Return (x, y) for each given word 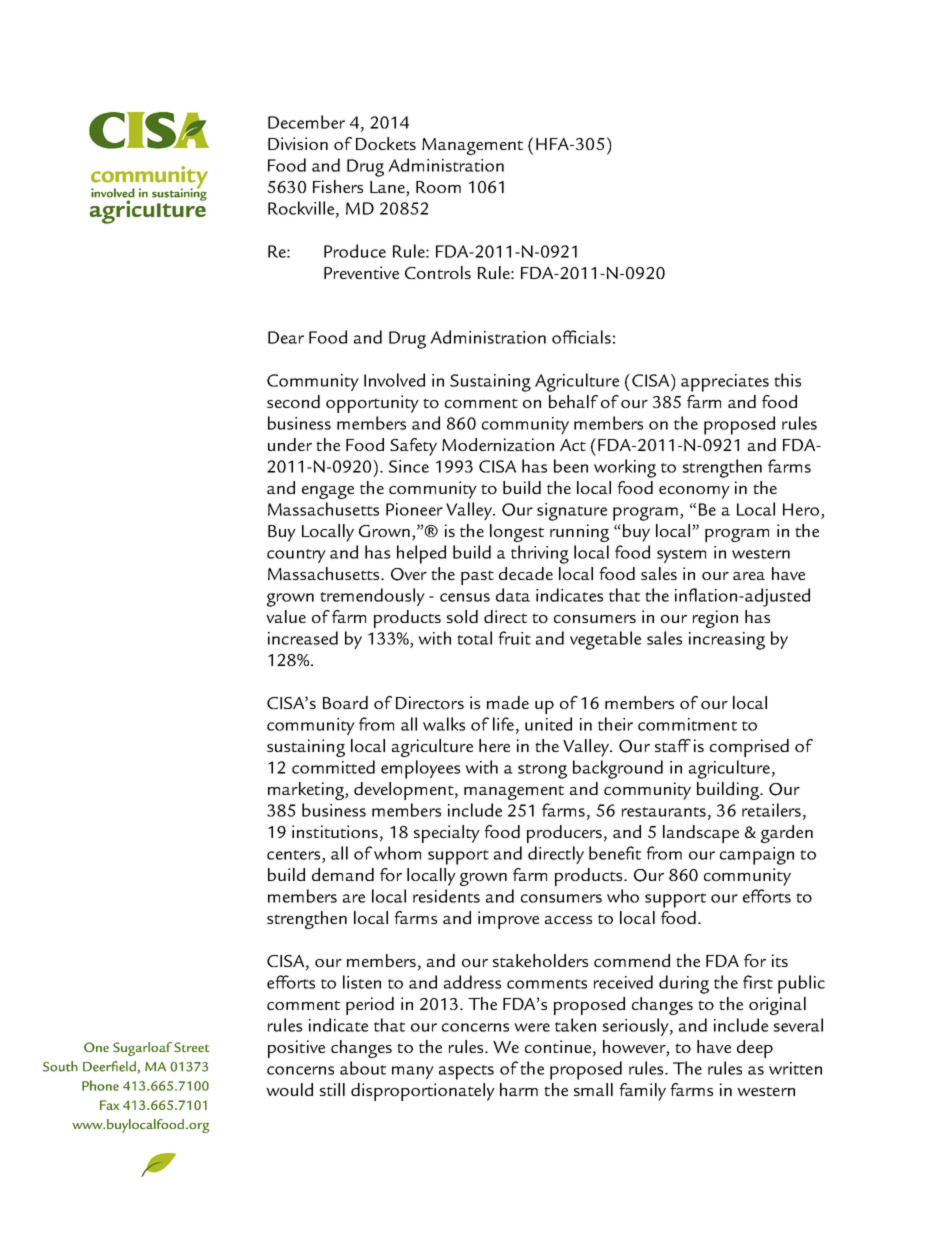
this (787, 380)
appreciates (725, 383)
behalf (573, 401)
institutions (335, 831)
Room (438, 187)
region (715, 619)
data (513, 595)
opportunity (372, 404)
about (363, 1068)
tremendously (372, 597)
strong (542, 771)
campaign (757, 856)
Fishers (338, 186)
